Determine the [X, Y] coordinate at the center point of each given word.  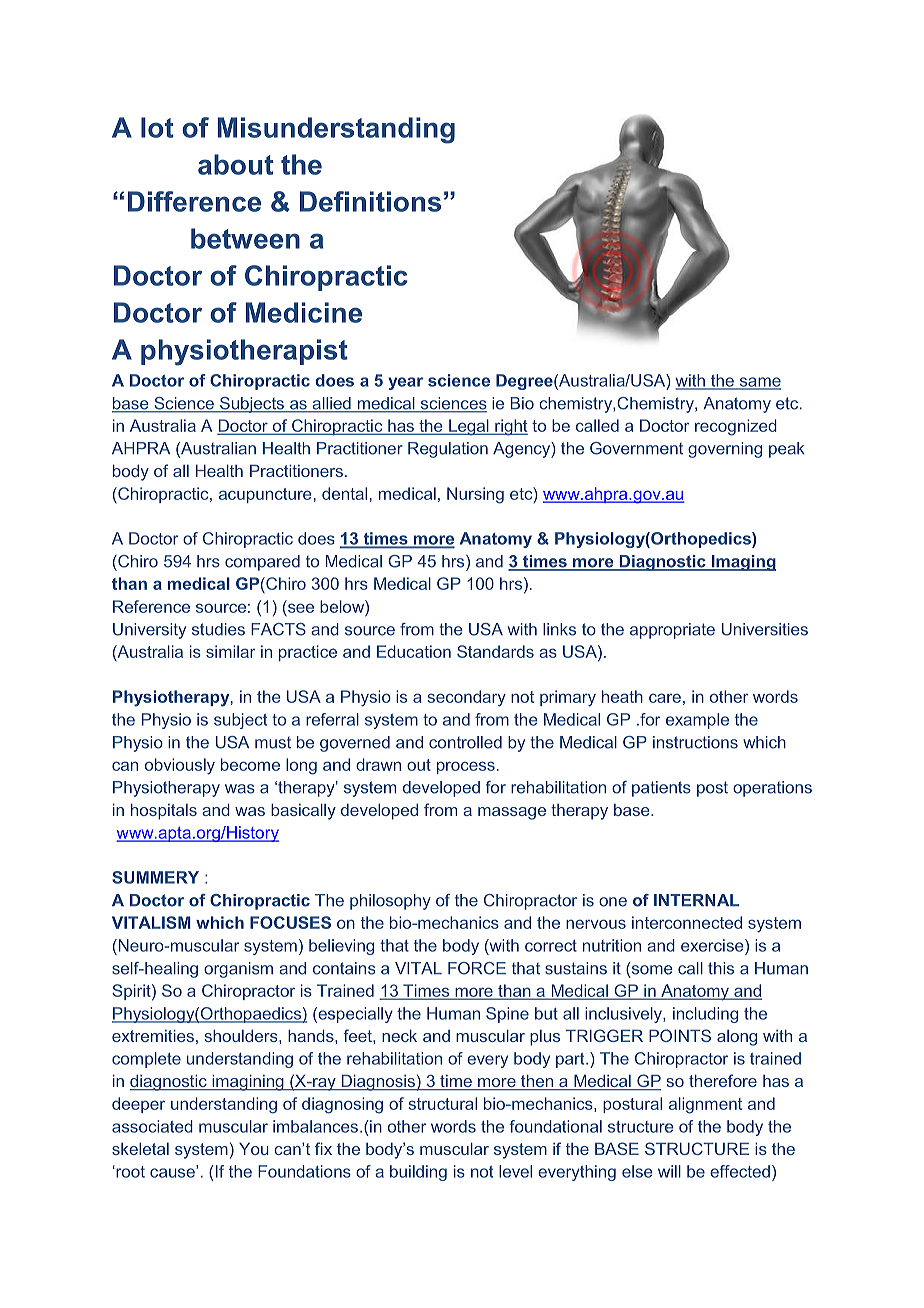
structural [442, 1103]
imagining [248, 1082]
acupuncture [265, 495]
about [235, 164]
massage [512, 813]
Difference [194, 201]
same [759, 383]
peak [786, 450]
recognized [736, 427]
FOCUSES [290, 922]
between [245, 238]
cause [173, 1172]
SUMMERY [155, 877]
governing [725, 450]
